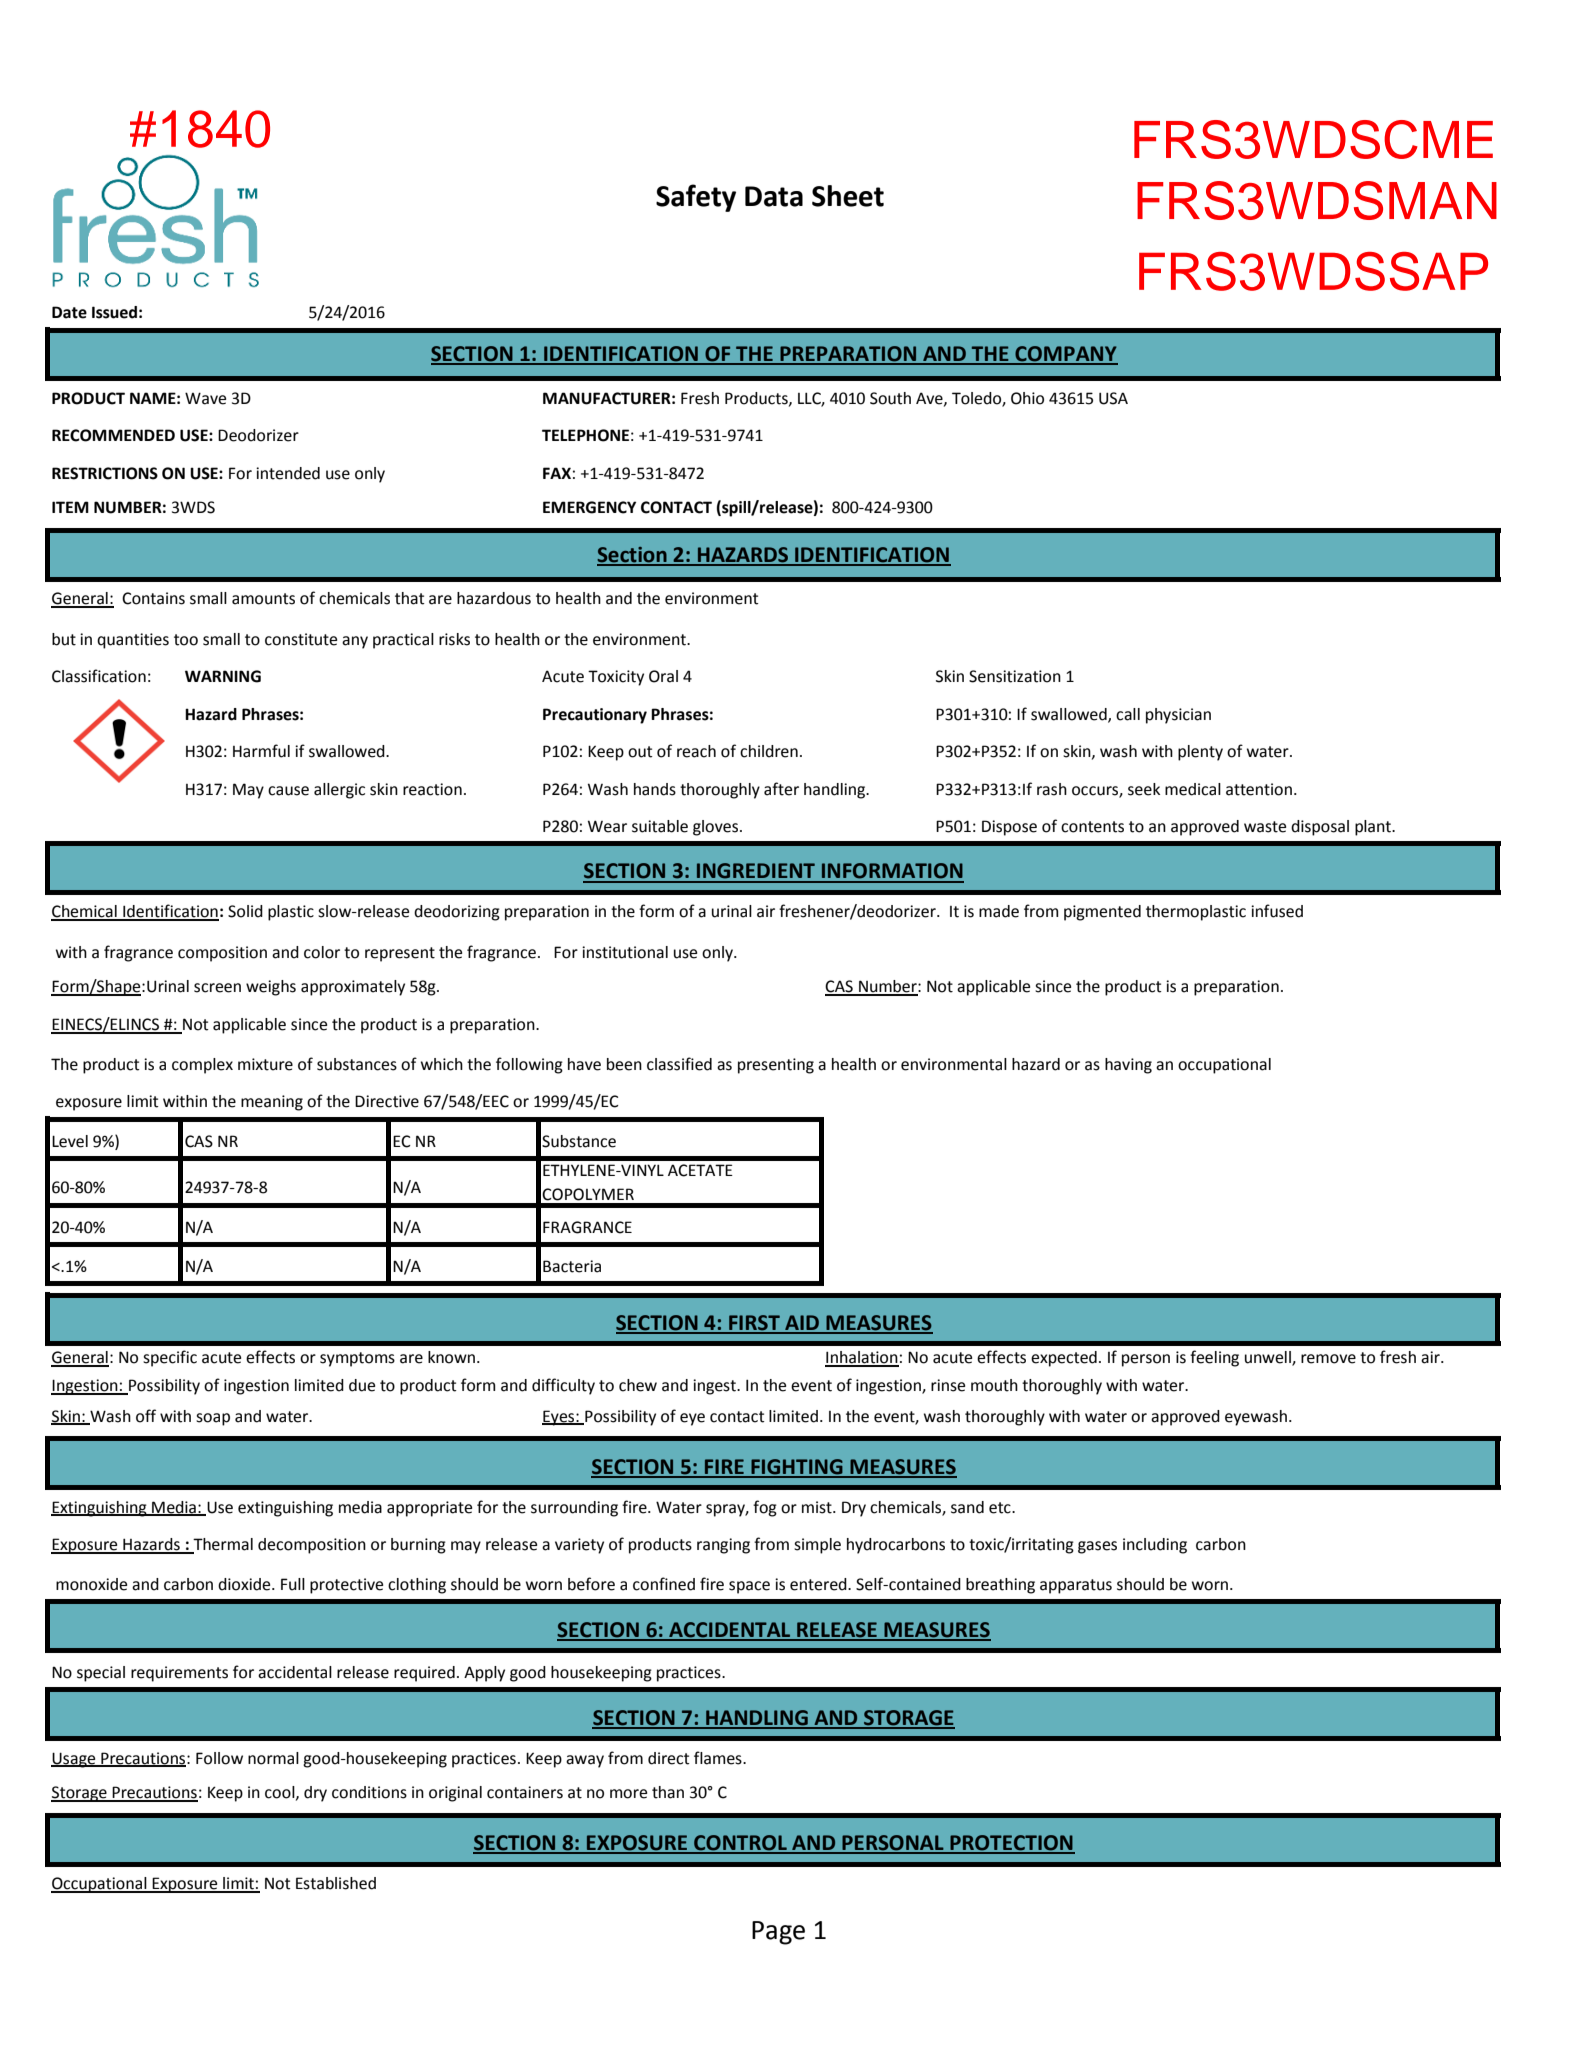  I want to click on Oral, so click(663, 676).
